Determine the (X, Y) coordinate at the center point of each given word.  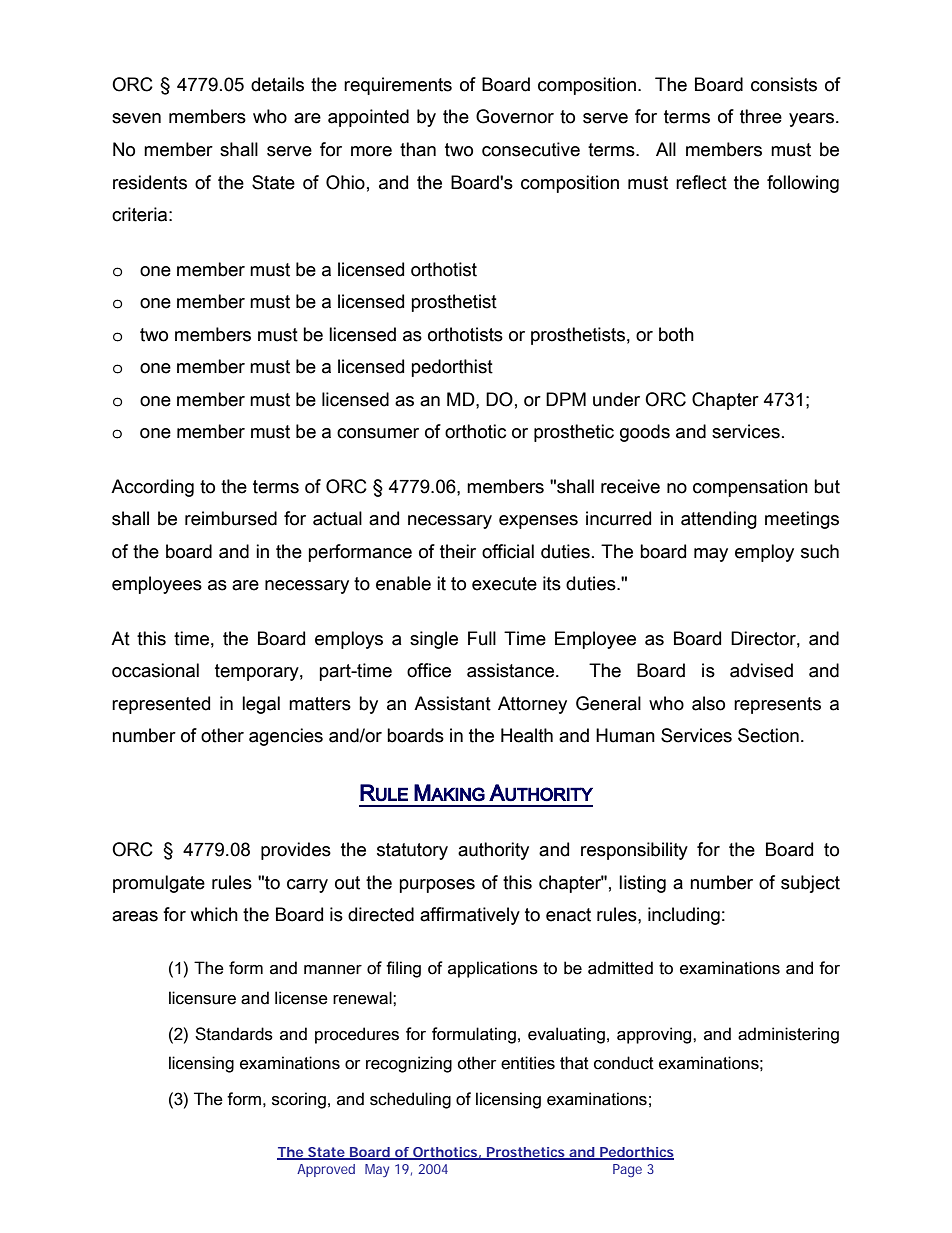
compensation (750, 488)
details (277, 84)
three (761, 116)
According (152, 488)
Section (768, 735)
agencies (286, 737)
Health (527, 735)
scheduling (410, 1100)
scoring (299, 1100)
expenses (538, 522)
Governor (515, 116)
